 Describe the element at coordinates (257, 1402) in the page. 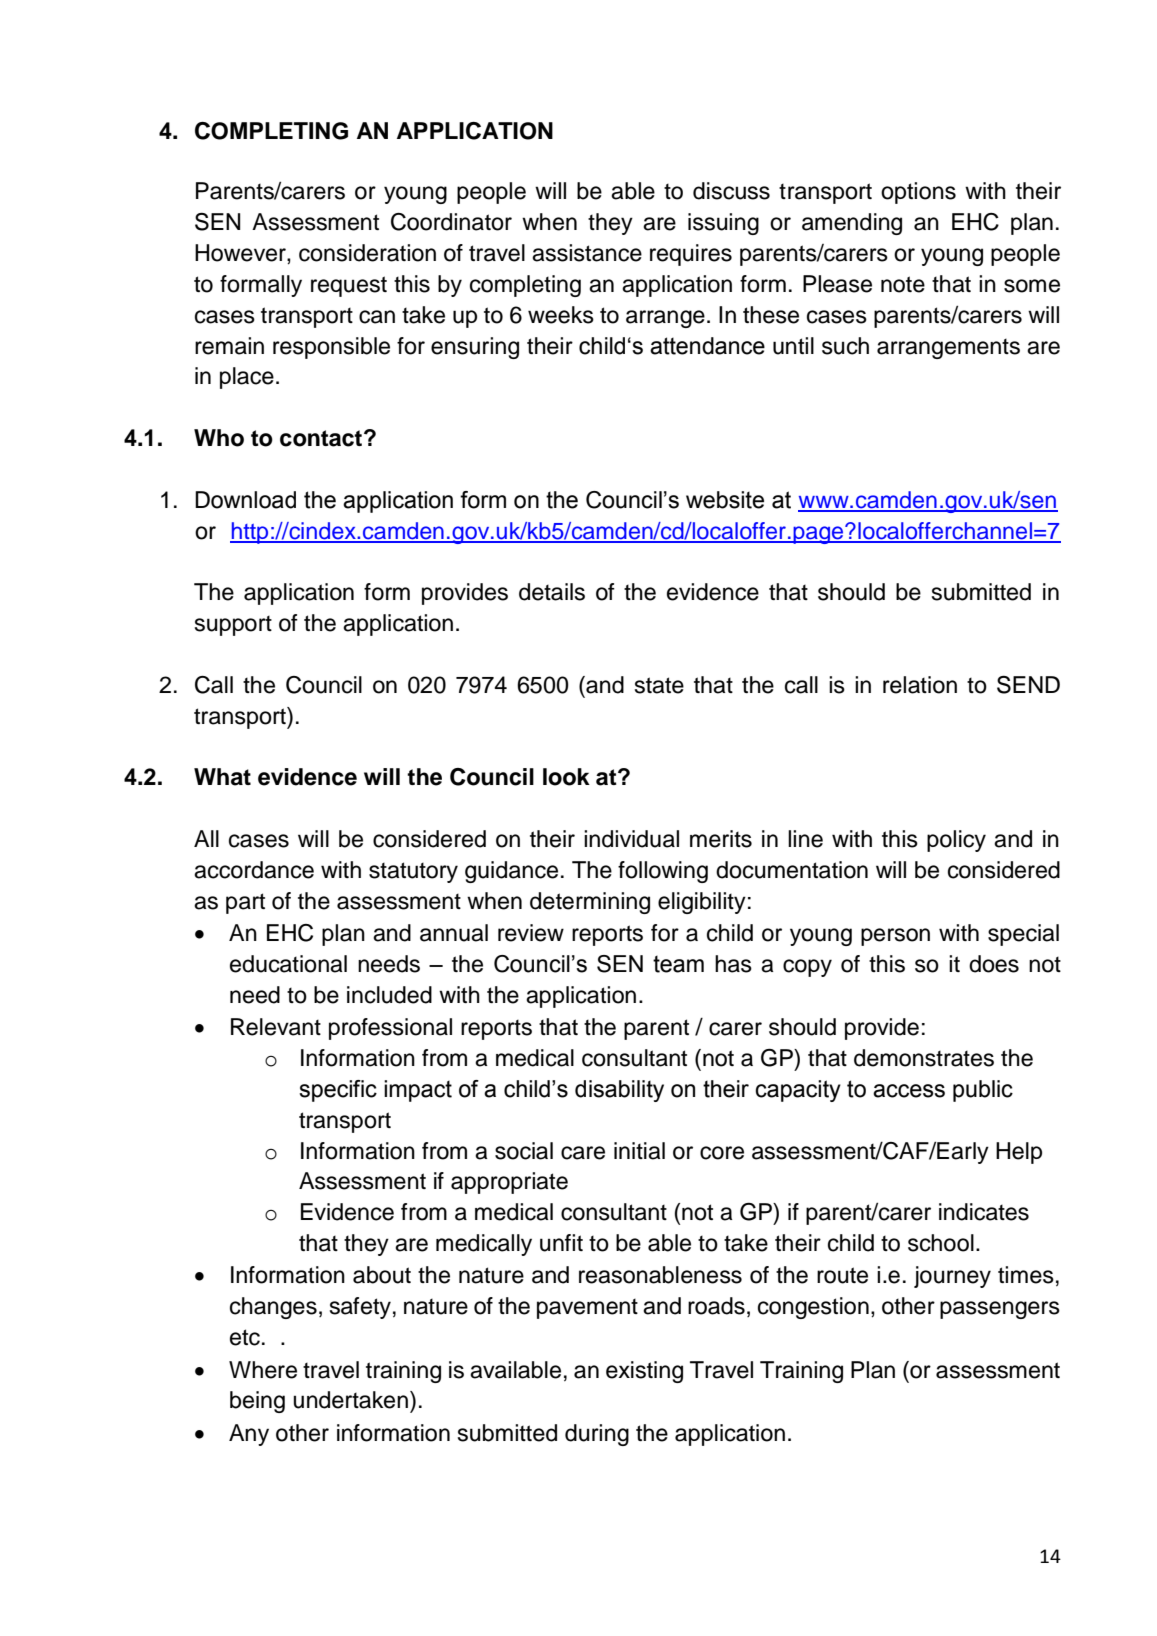

I see `being` at that location.
